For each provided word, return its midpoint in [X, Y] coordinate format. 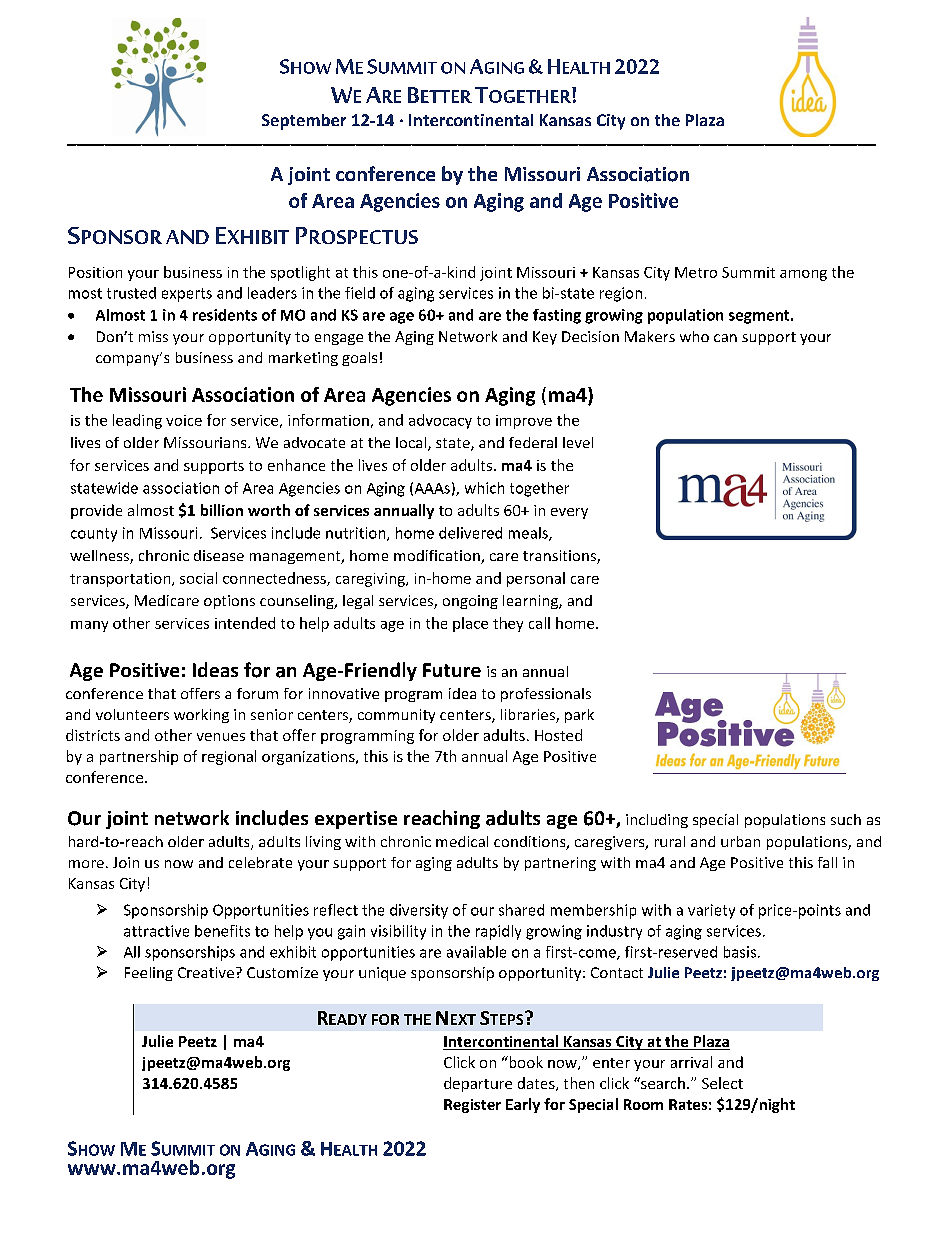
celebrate [260, 862]
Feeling [149, 974]
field [360, 293]
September [304, 122]
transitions [560, 557]
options [229, 602]
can [725, 338]
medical [462, 841]
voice [184, 420]
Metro [696, 272]
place [470, 624]
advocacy [440, 421]
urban [740, 841]
